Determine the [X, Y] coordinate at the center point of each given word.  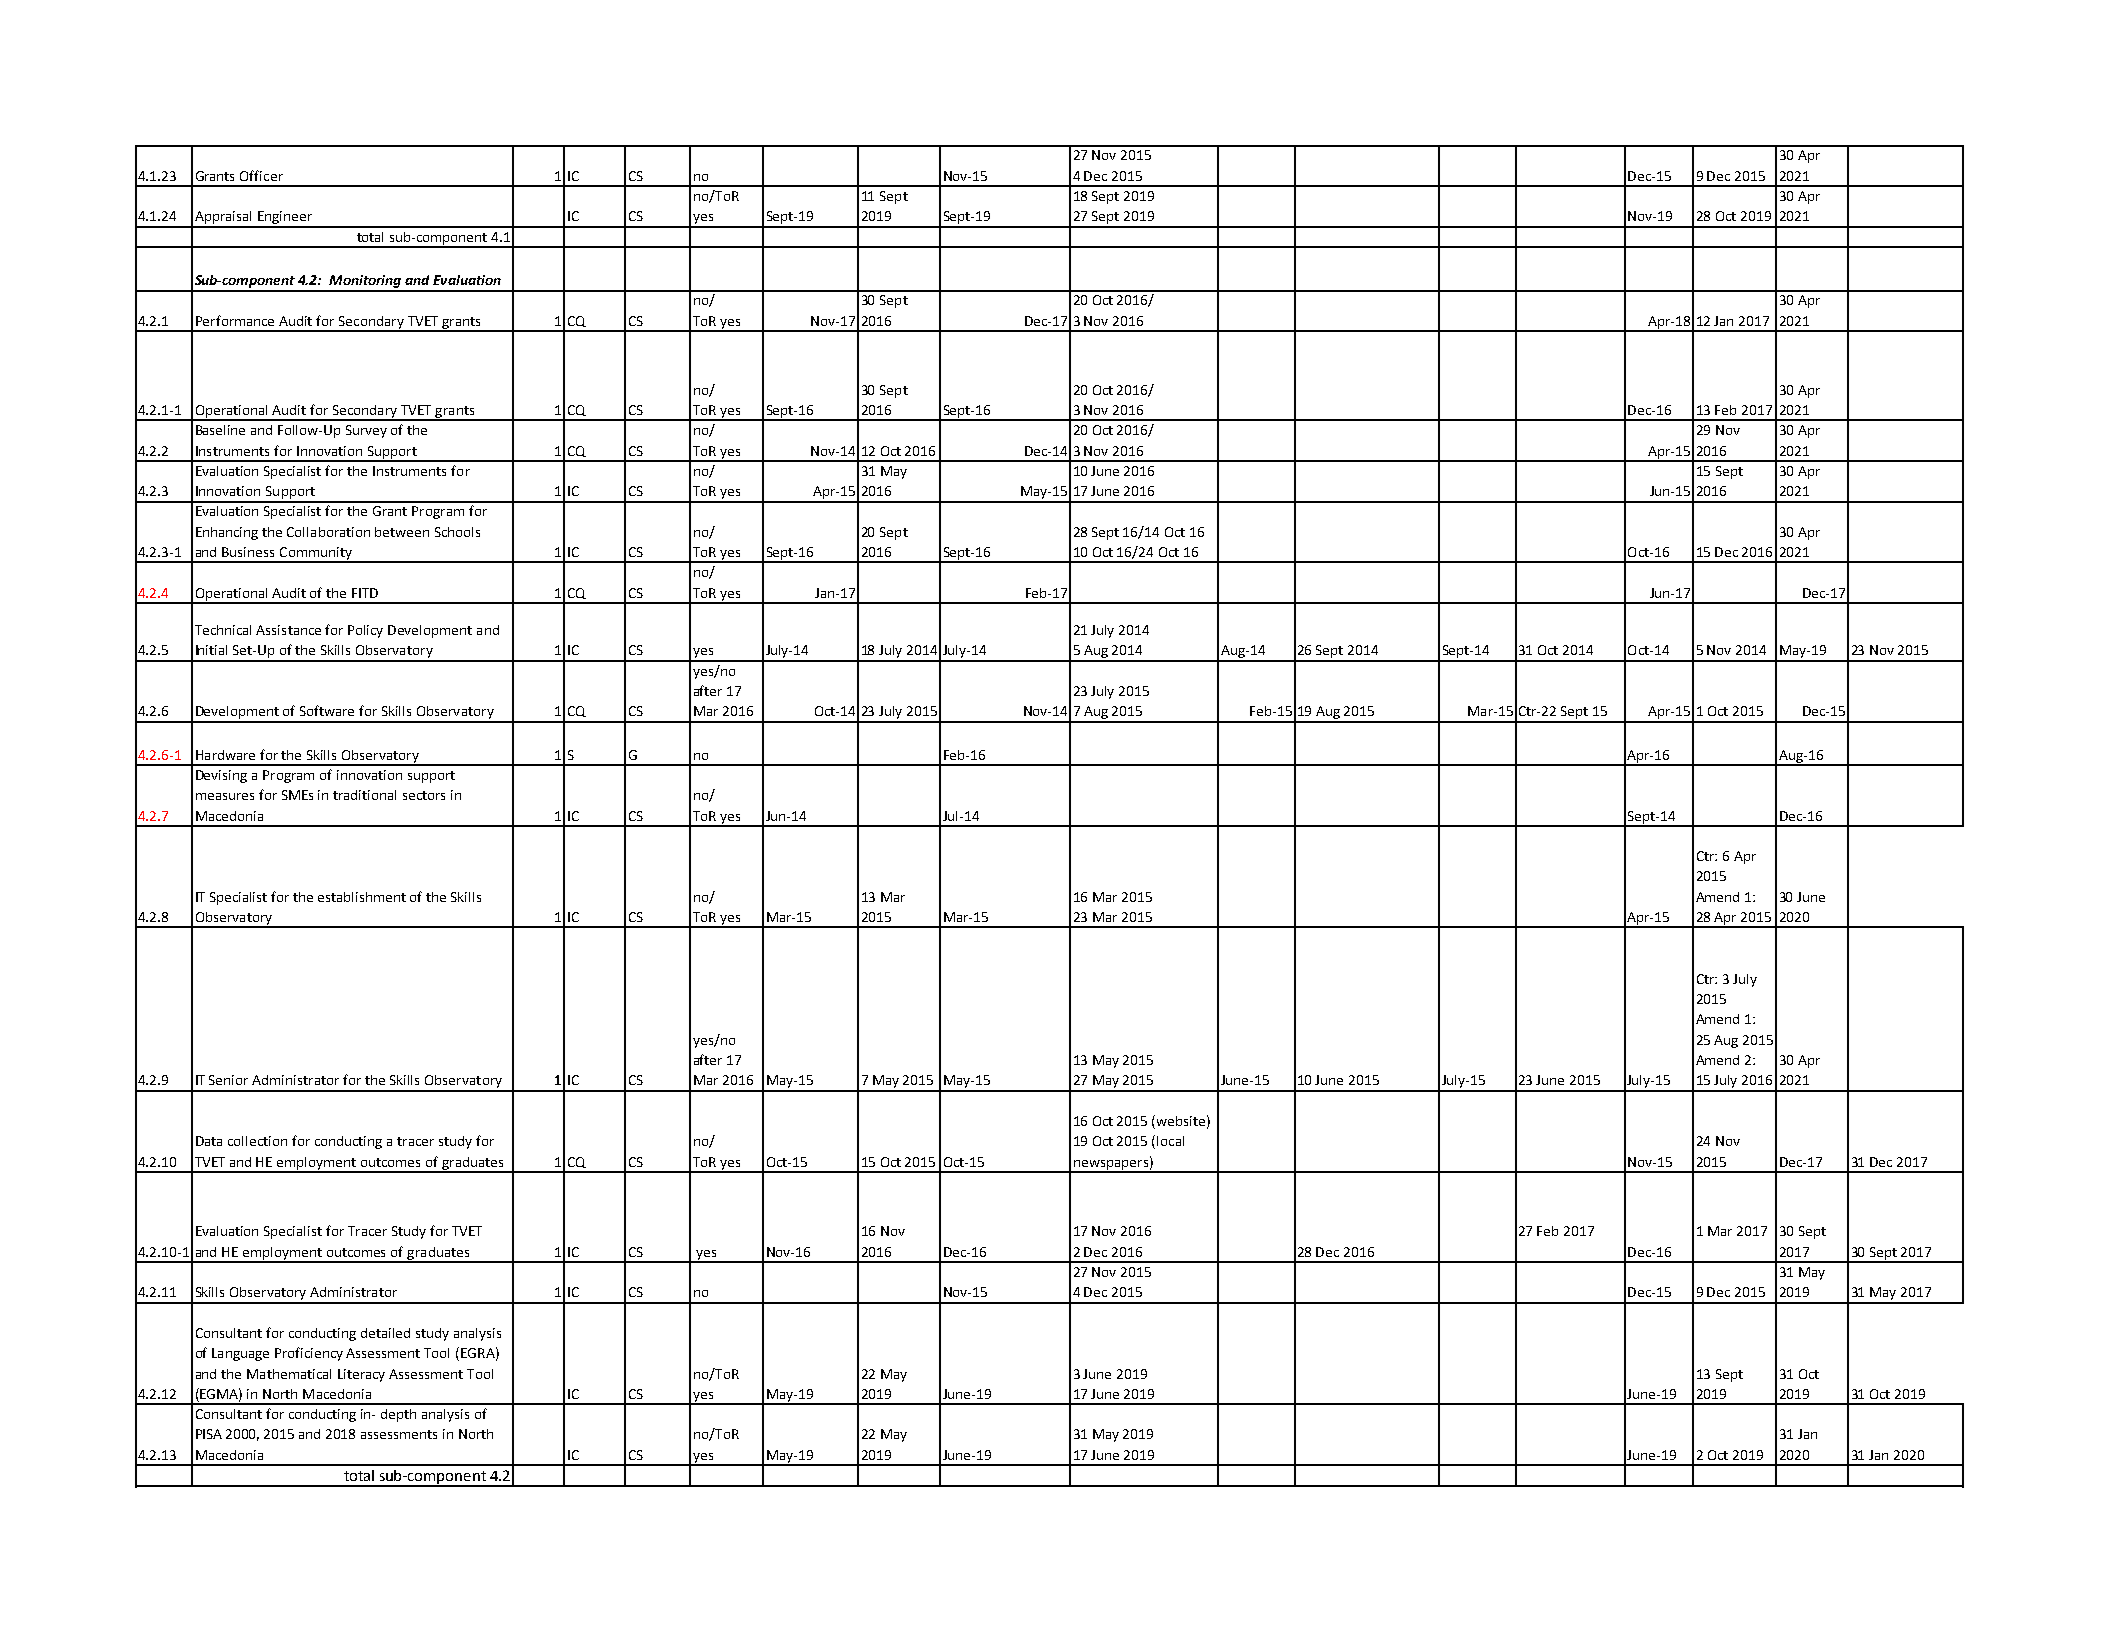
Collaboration [328, 532]
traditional [364, 795]
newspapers [1111, 1166]
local [1170, 1141]
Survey [366, 431]
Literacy [361, 1375]
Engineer [285, 219]
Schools [457, 532]
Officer [261, 175]
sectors [424, 795]
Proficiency [309, 1354]
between [402, 532]
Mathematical [289, 1374]
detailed [385, 1333]
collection [257, 1141]
